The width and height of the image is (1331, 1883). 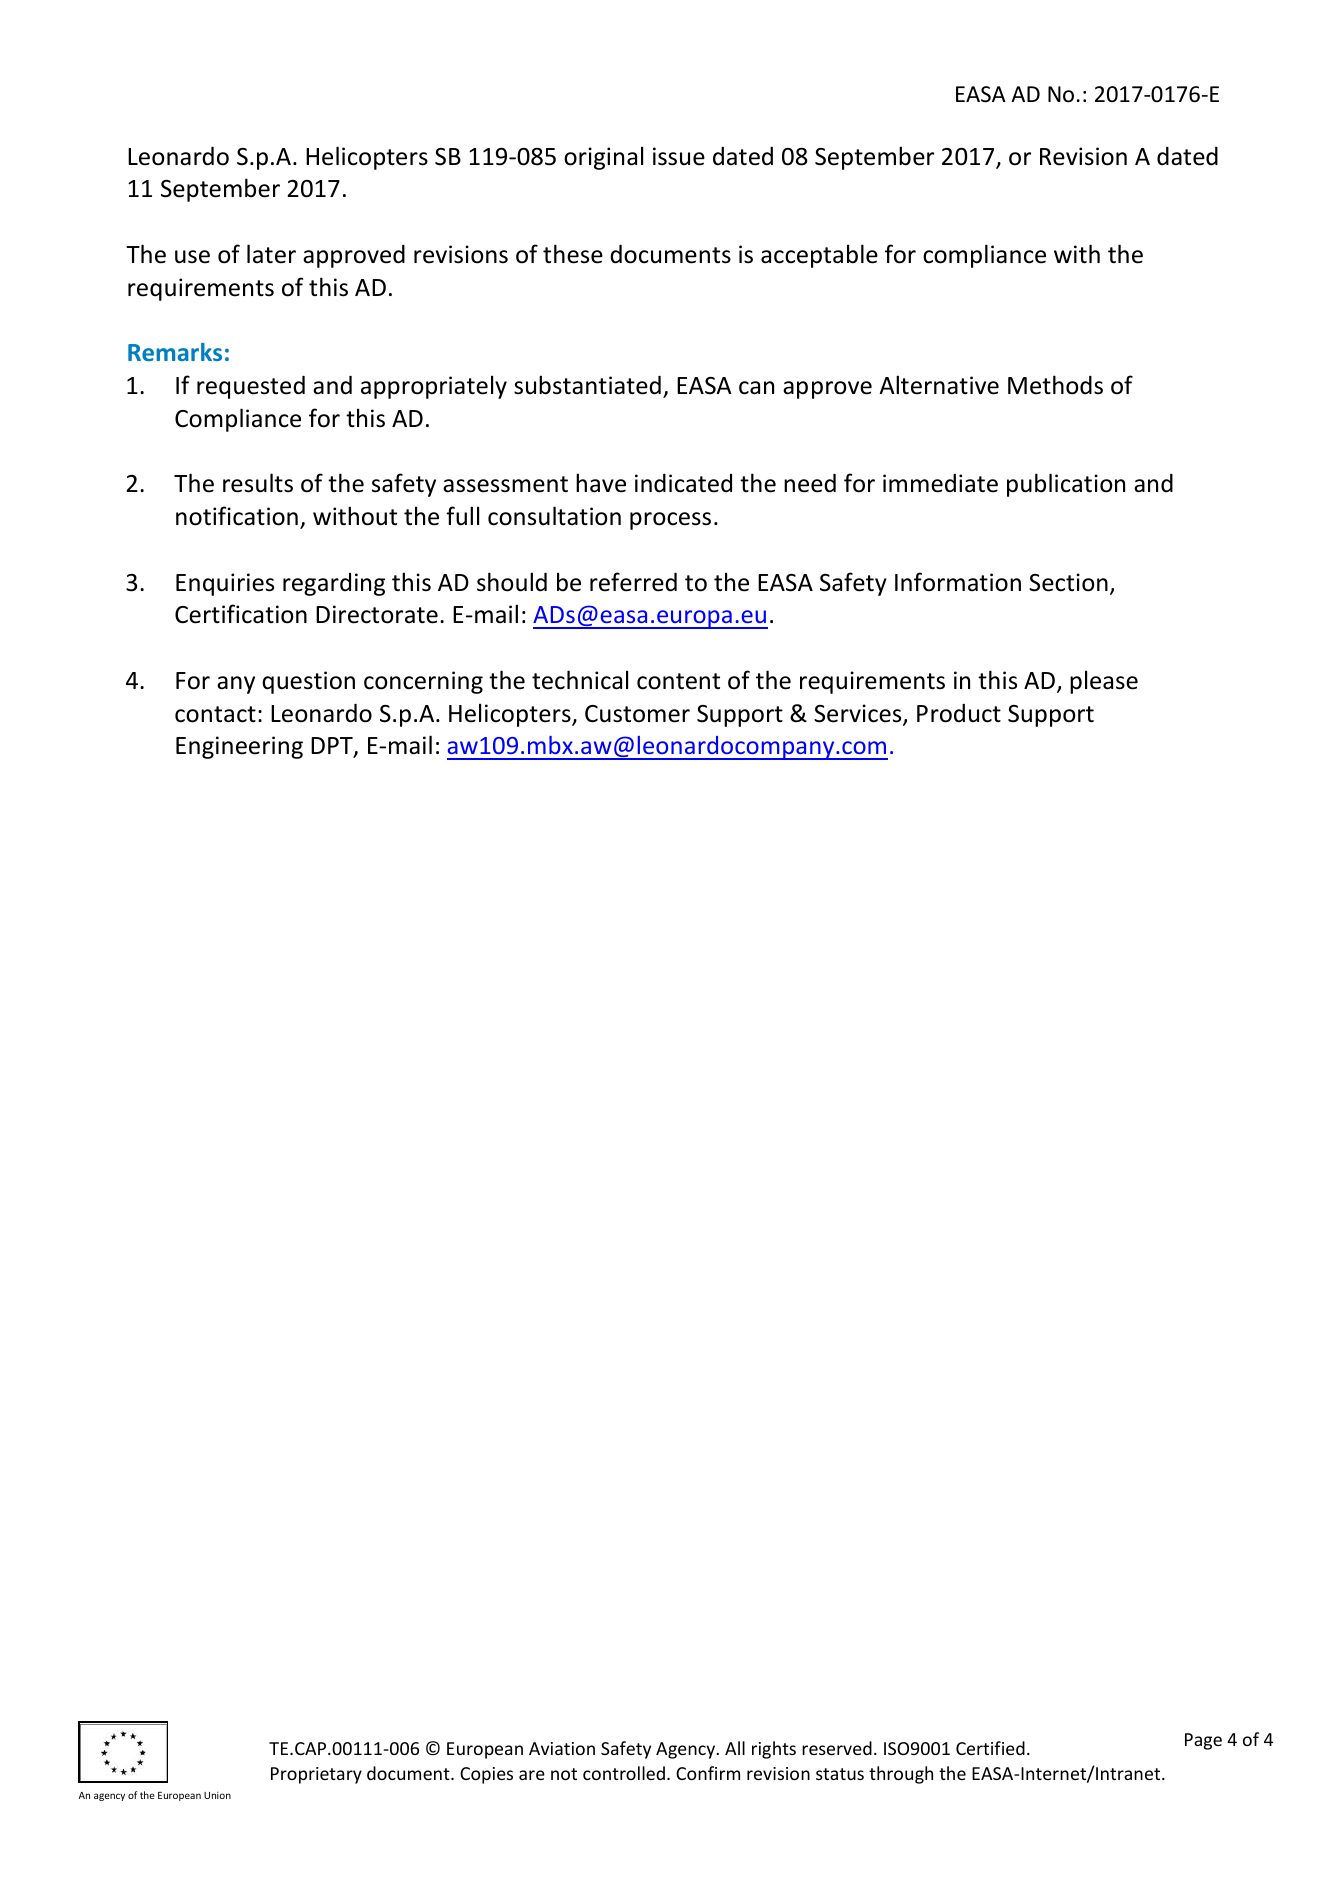 What do you see at coordinates (334, 584) in the image?
I see `regarding` at bounding box center [334, 584].
